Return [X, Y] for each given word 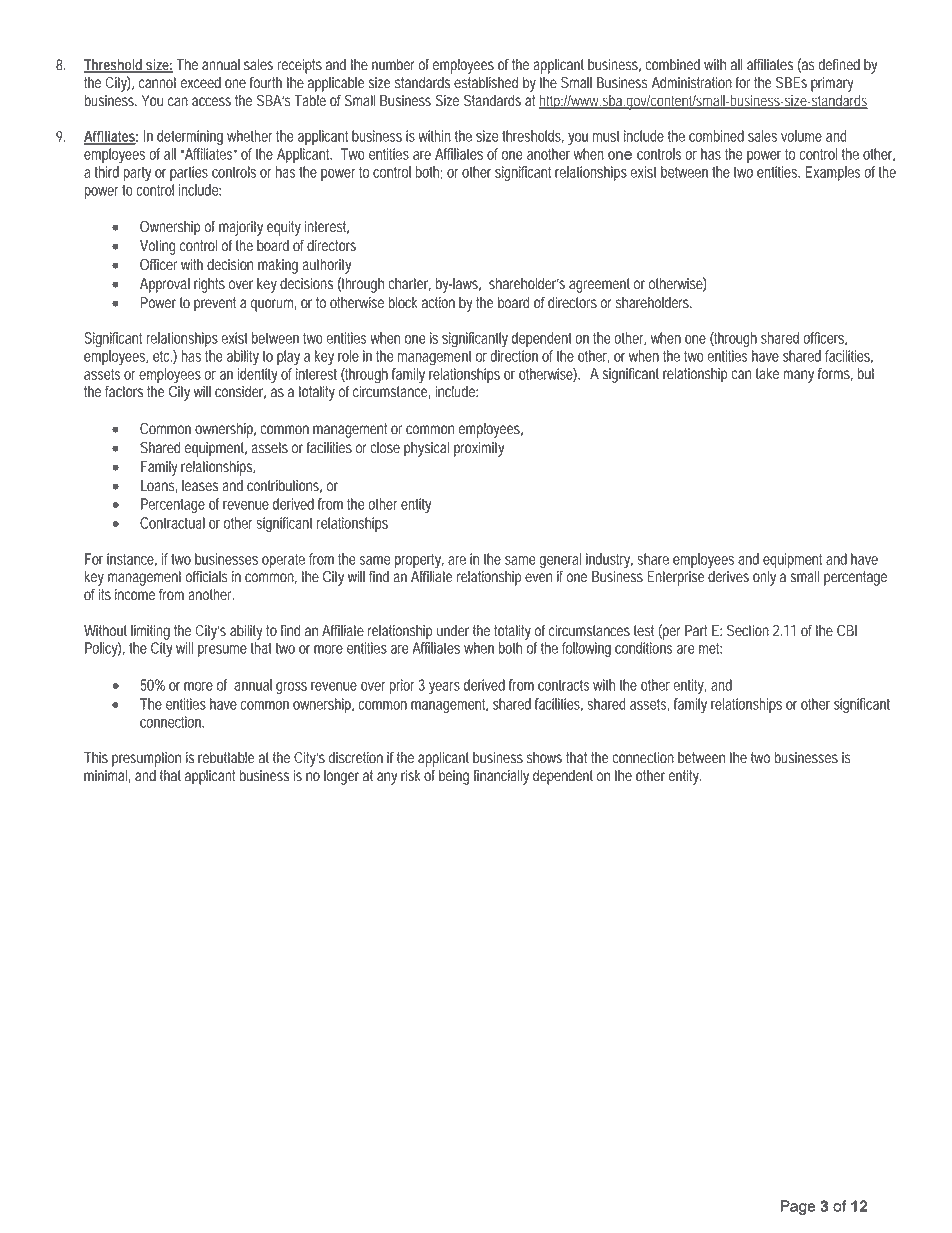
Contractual [172, 523]
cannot [157, 83]
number [393, 65]
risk [411, 776]
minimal [105, 776]
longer [341, 777]
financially [501, 777]
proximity [479, 449]
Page [798, 1207]
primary [832, 84]
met [710, 648]
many [798, 376]
